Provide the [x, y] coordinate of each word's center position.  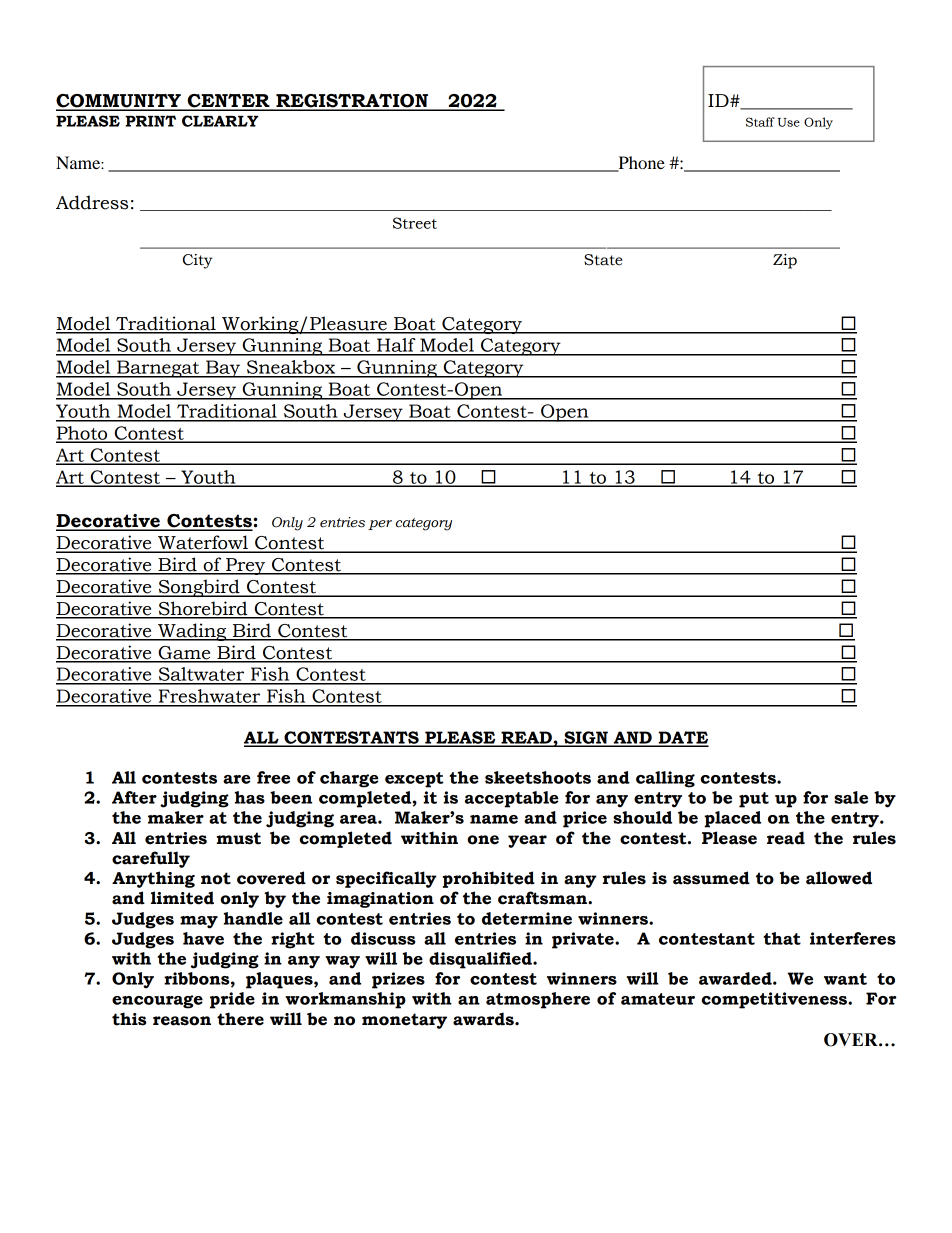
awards [484, 1019]
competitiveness [775, 1000]
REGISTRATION [352, 102]
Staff [760, 122]
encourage [157, 1002]
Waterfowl [203, 543]
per [380, 525]
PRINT [150, 121]
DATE [682, 738]
